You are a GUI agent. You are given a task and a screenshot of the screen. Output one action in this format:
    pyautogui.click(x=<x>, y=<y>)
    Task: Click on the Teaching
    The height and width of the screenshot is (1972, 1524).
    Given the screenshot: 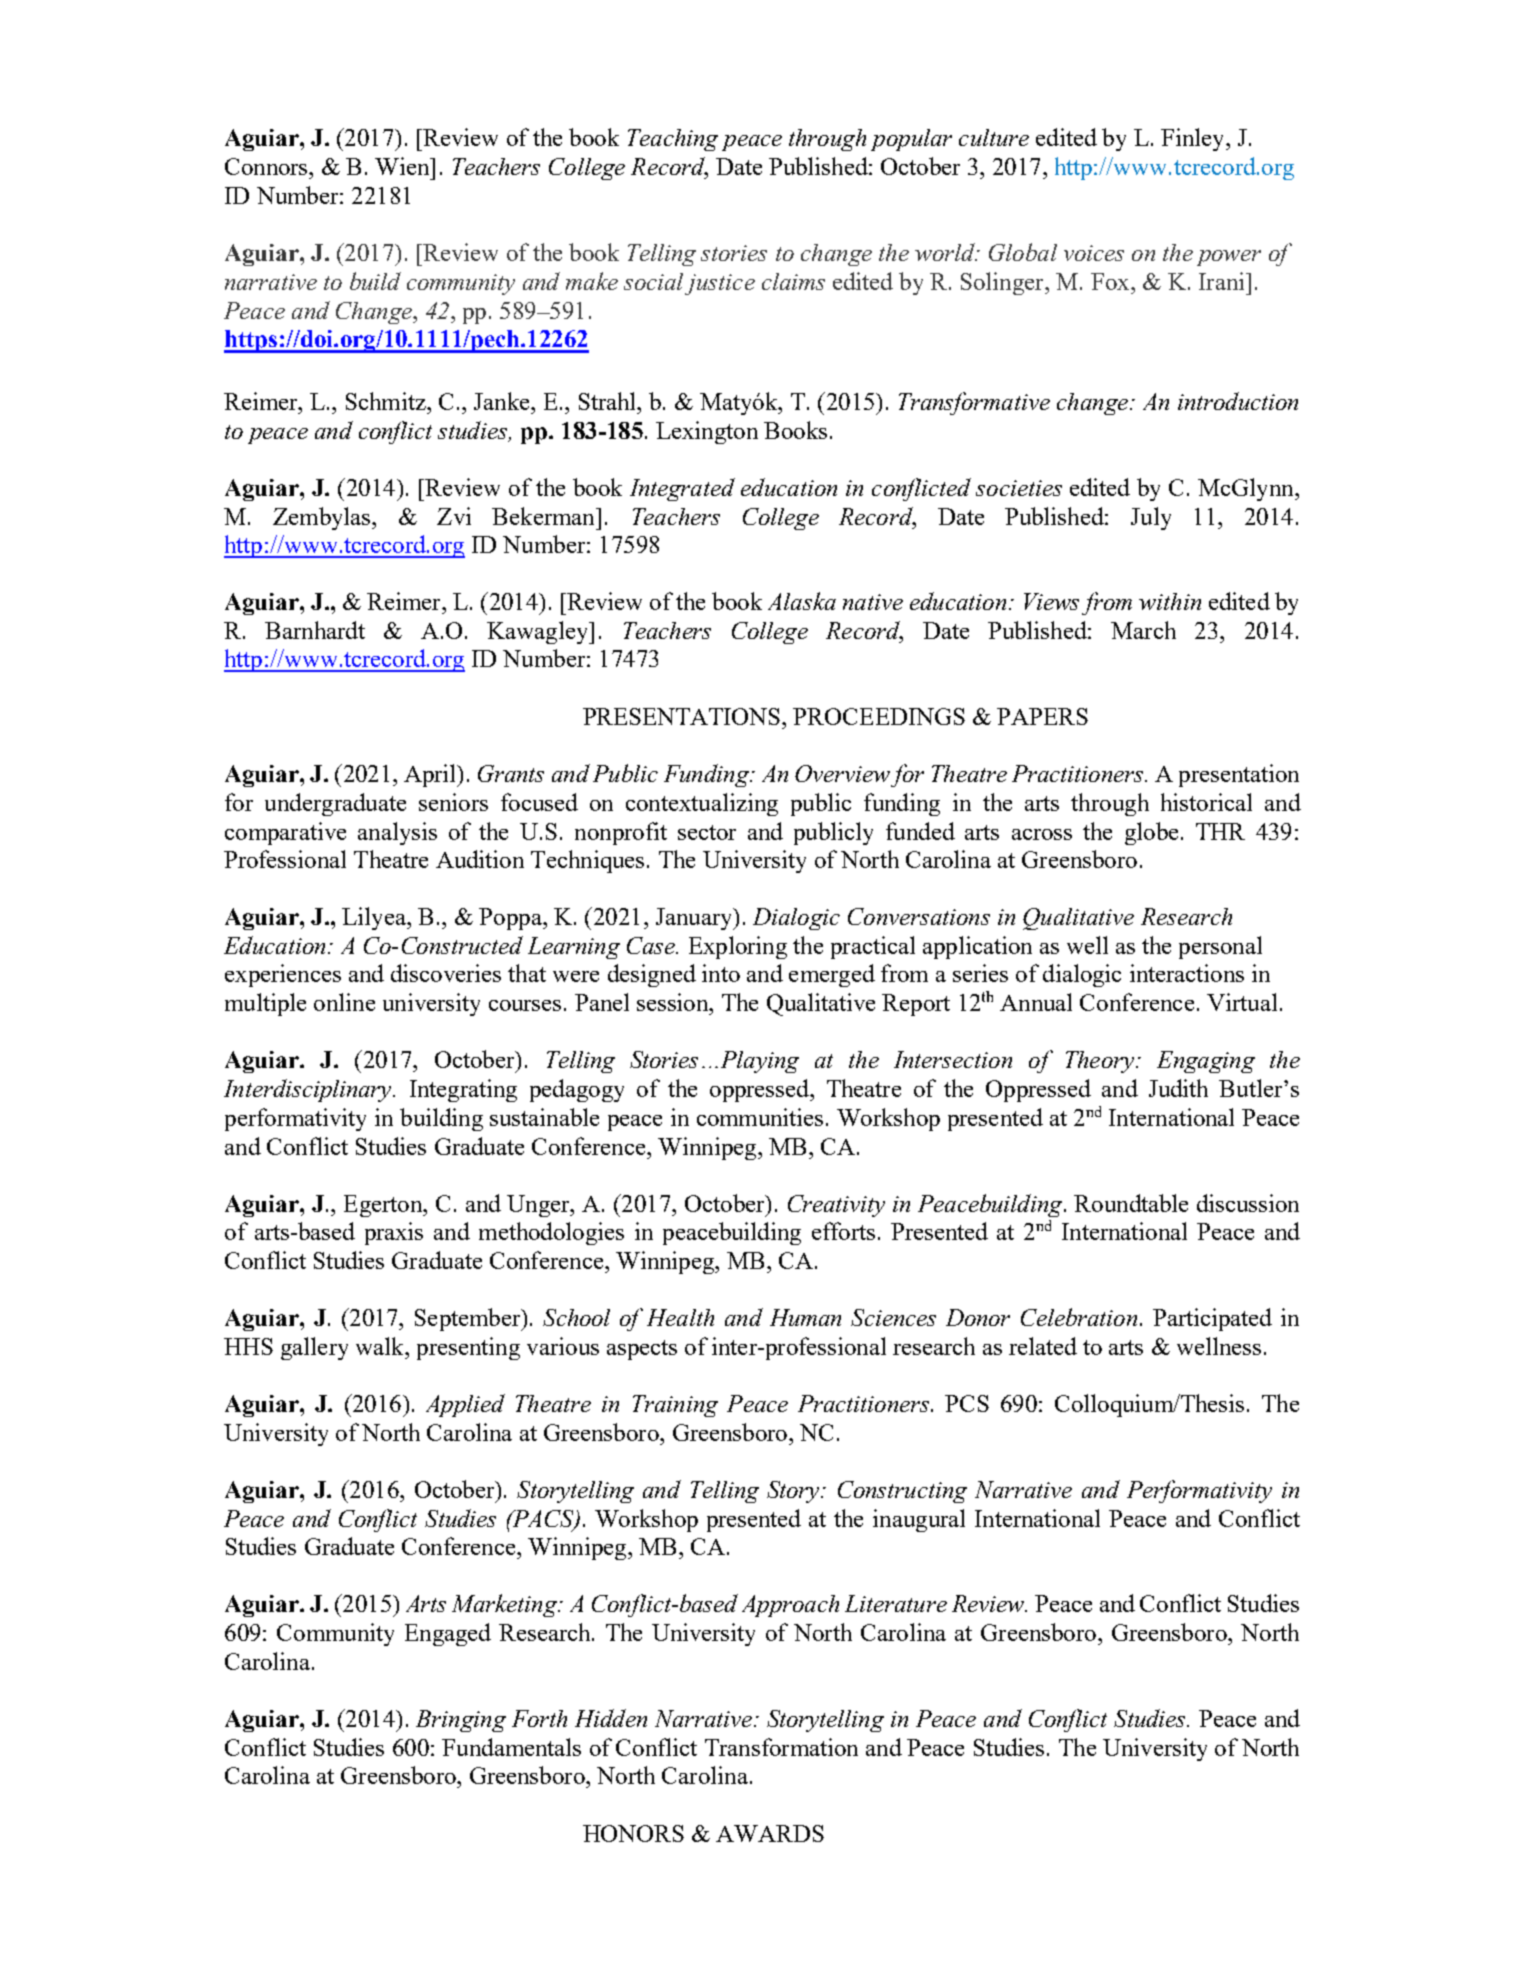 What is the action you would take?
    pyautogui.click(x=673, y=140)
